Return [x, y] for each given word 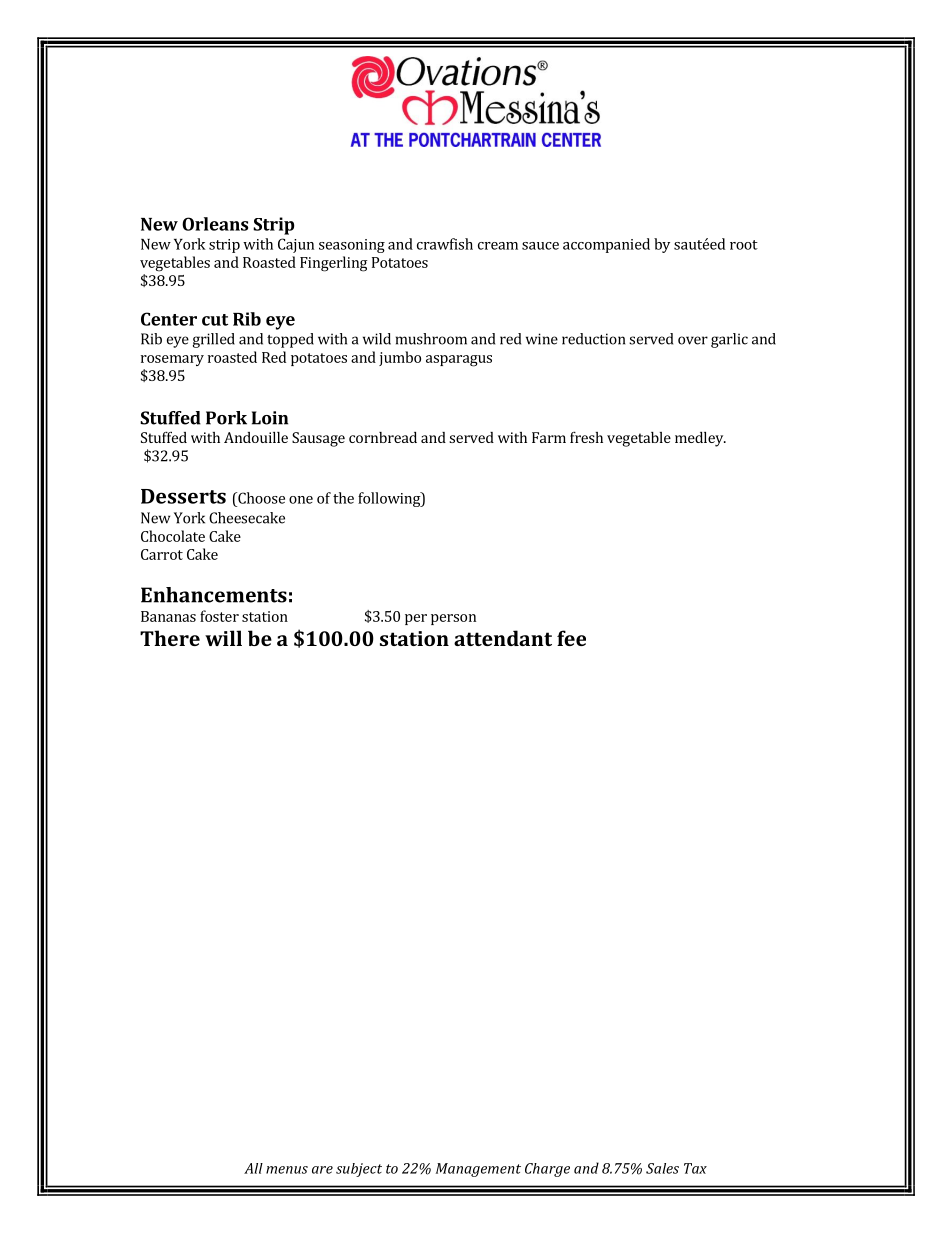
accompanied [606, 245]
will [223, 638]
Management [478, 1170]
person [453, 619]
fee [571, 638]
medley [700, 439]
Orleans [215, 224]
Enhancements [214, 595]
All [253, 1168]
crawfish [445, 244]
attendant [503, 638]
